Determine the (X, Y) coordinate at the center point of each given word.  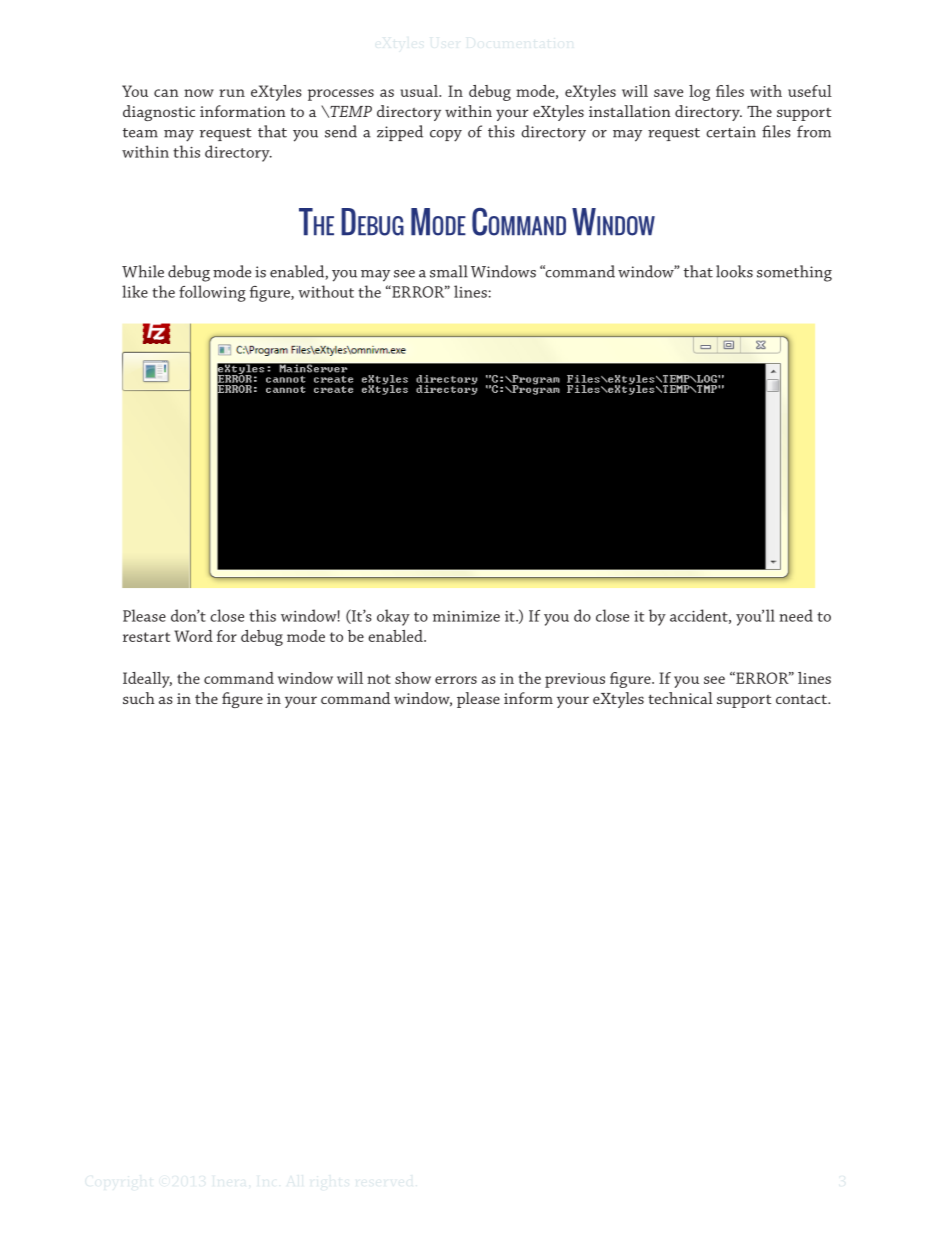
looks (734, 271)
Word (193, 636)
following (212, 293)
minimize (466, 616)
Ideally (147, 680)
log (699, 93)
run (232, 93)
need (796, 615)
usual (420, 91)
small (449, 271)
